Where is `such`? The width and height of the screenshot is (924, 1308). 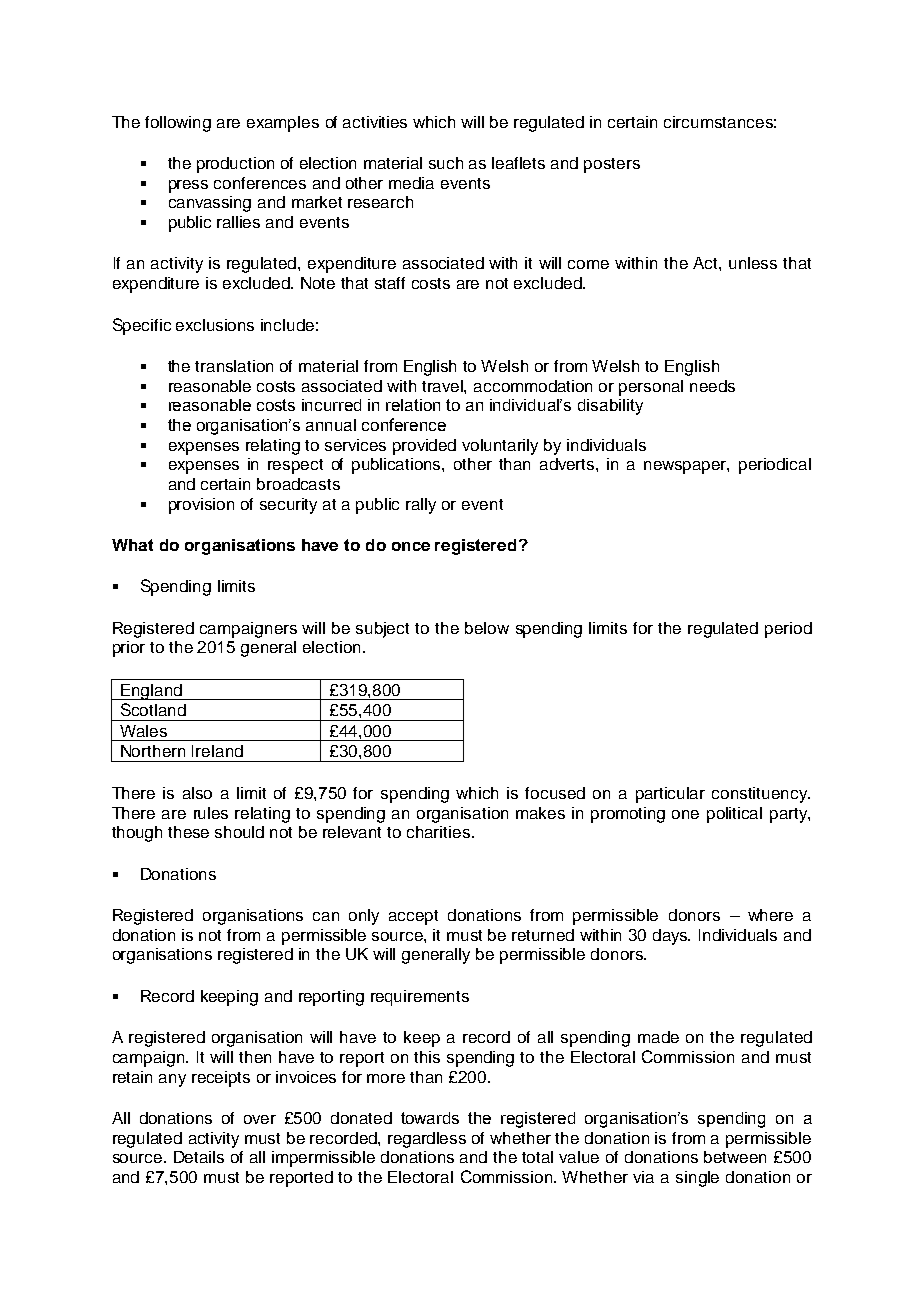 such is located at coordinates (446, 163).
